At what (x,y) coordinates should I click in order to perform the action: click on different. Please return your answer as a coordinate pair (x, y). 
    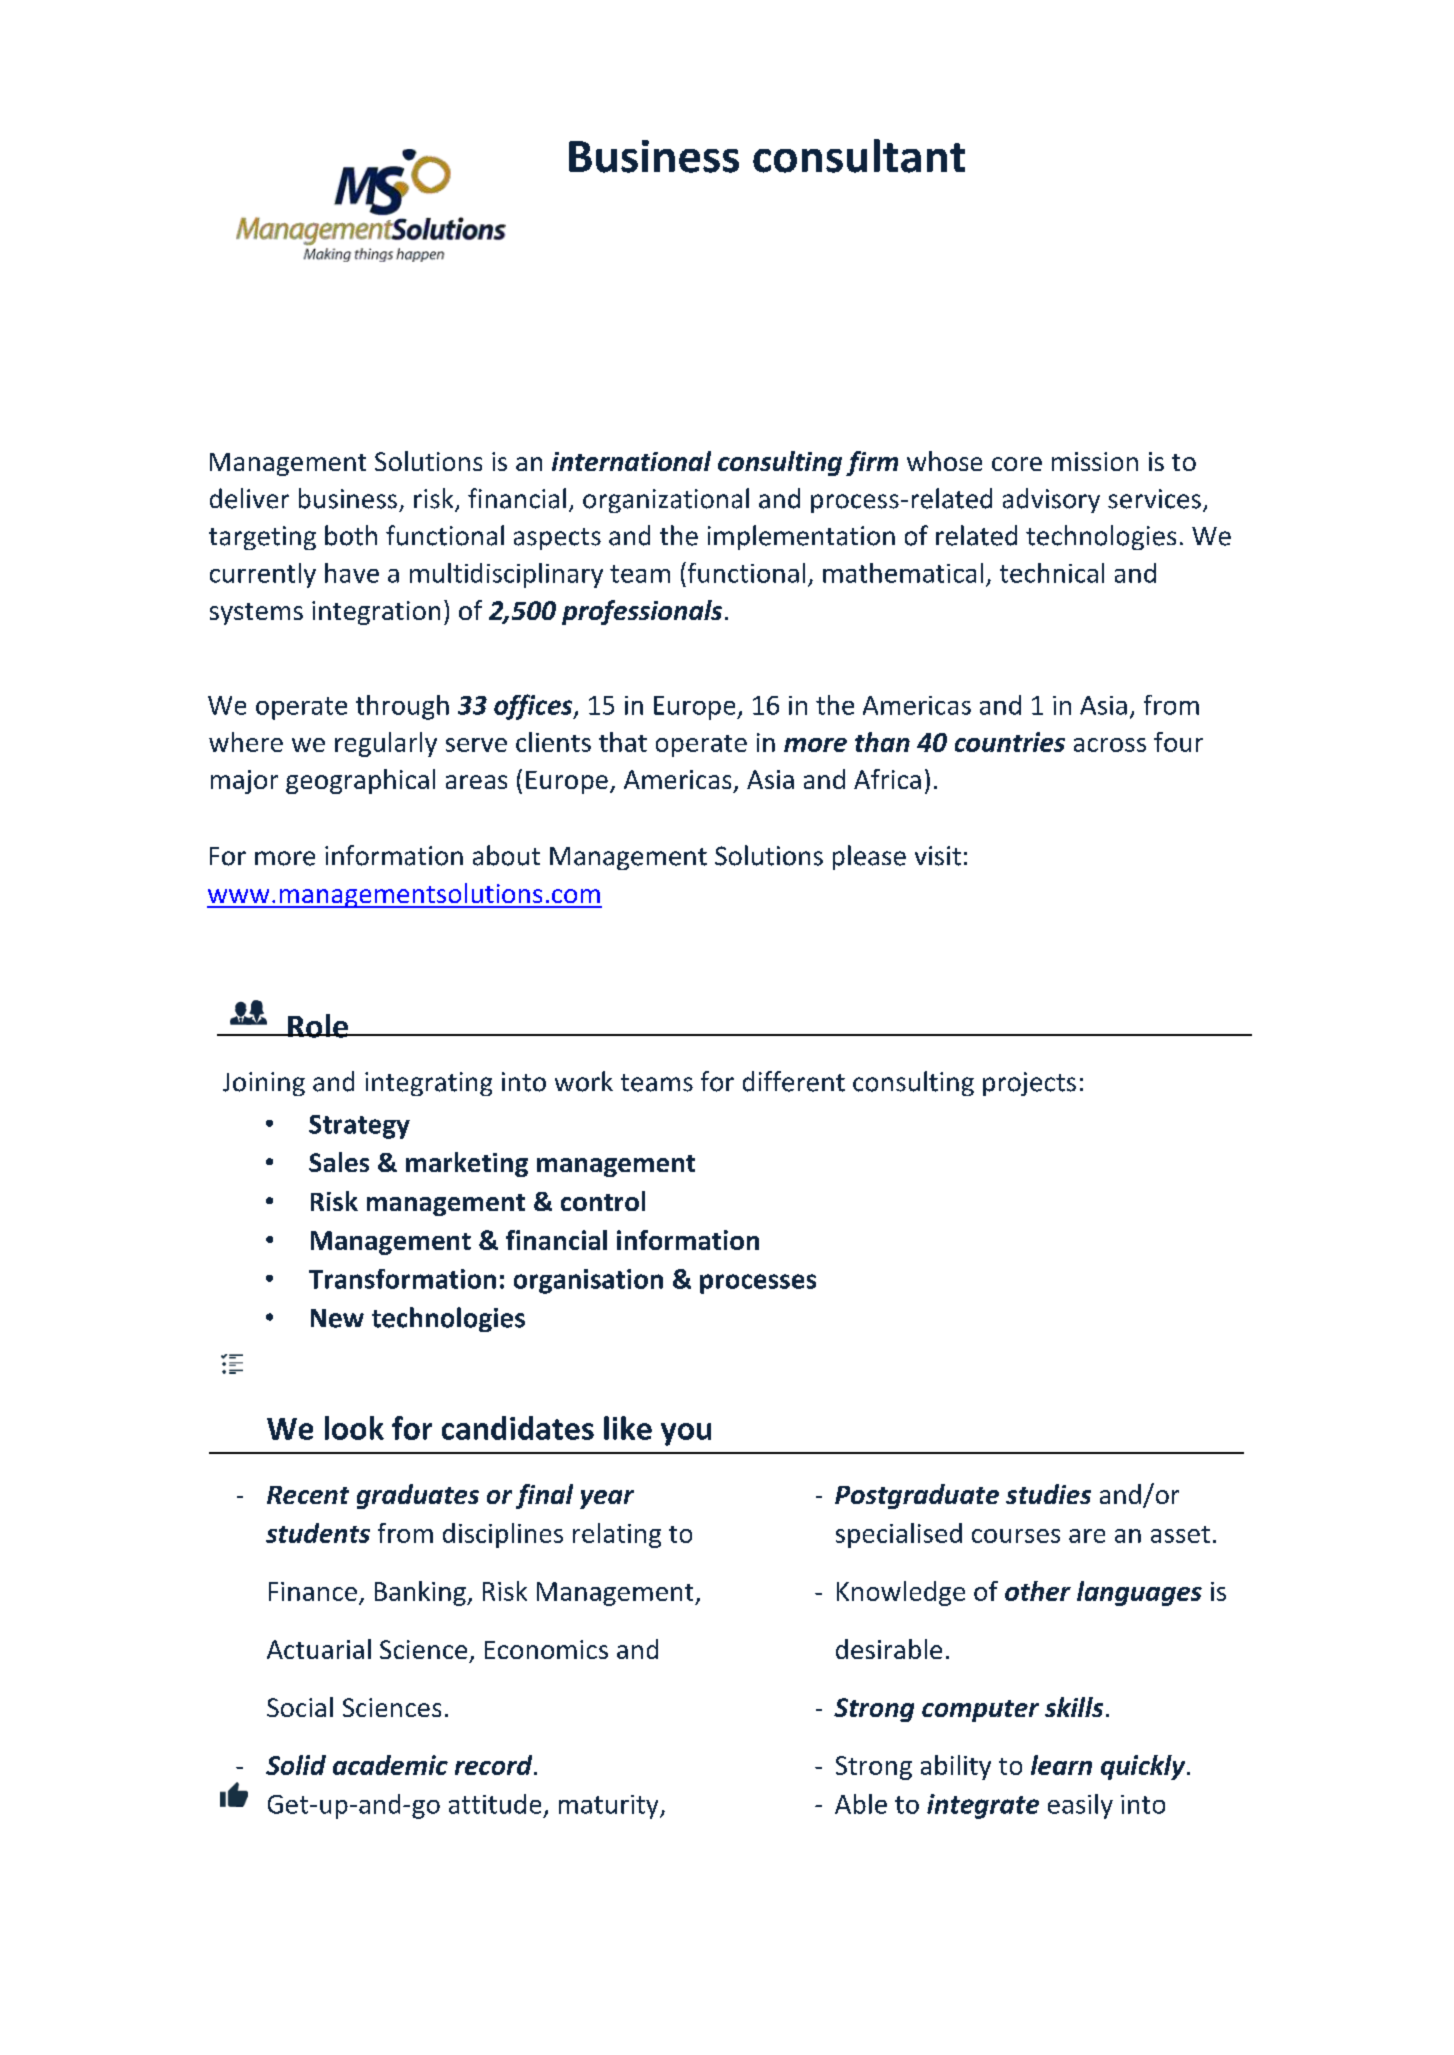
    Looking at the image, I should click on (794, 1081).
